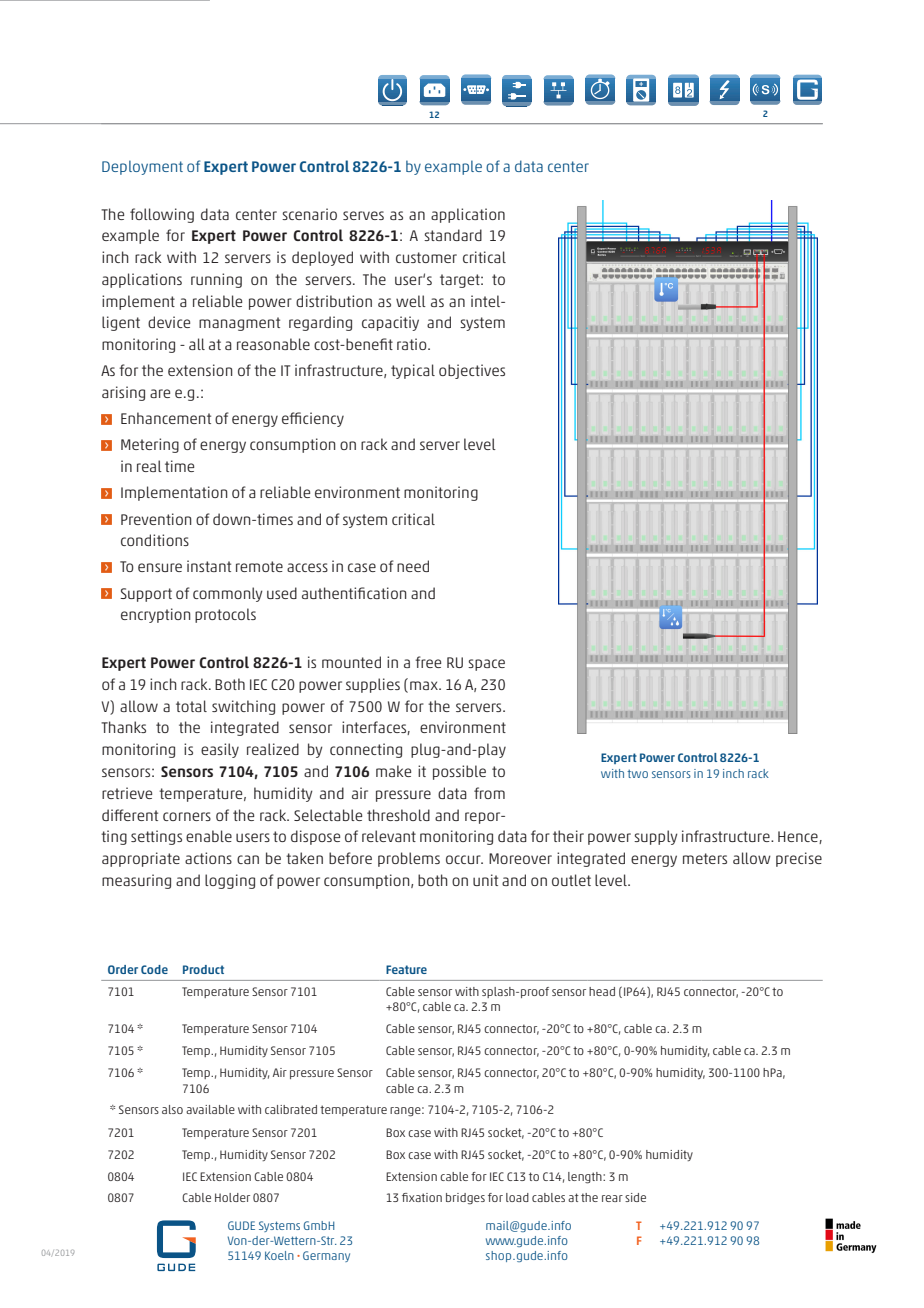 Image resolution: width=924 pixels, height=1308 pixels. What do you see at coordinates (413, 566) in the screenshot?
I see `need` at bounding box center [413, 566].
